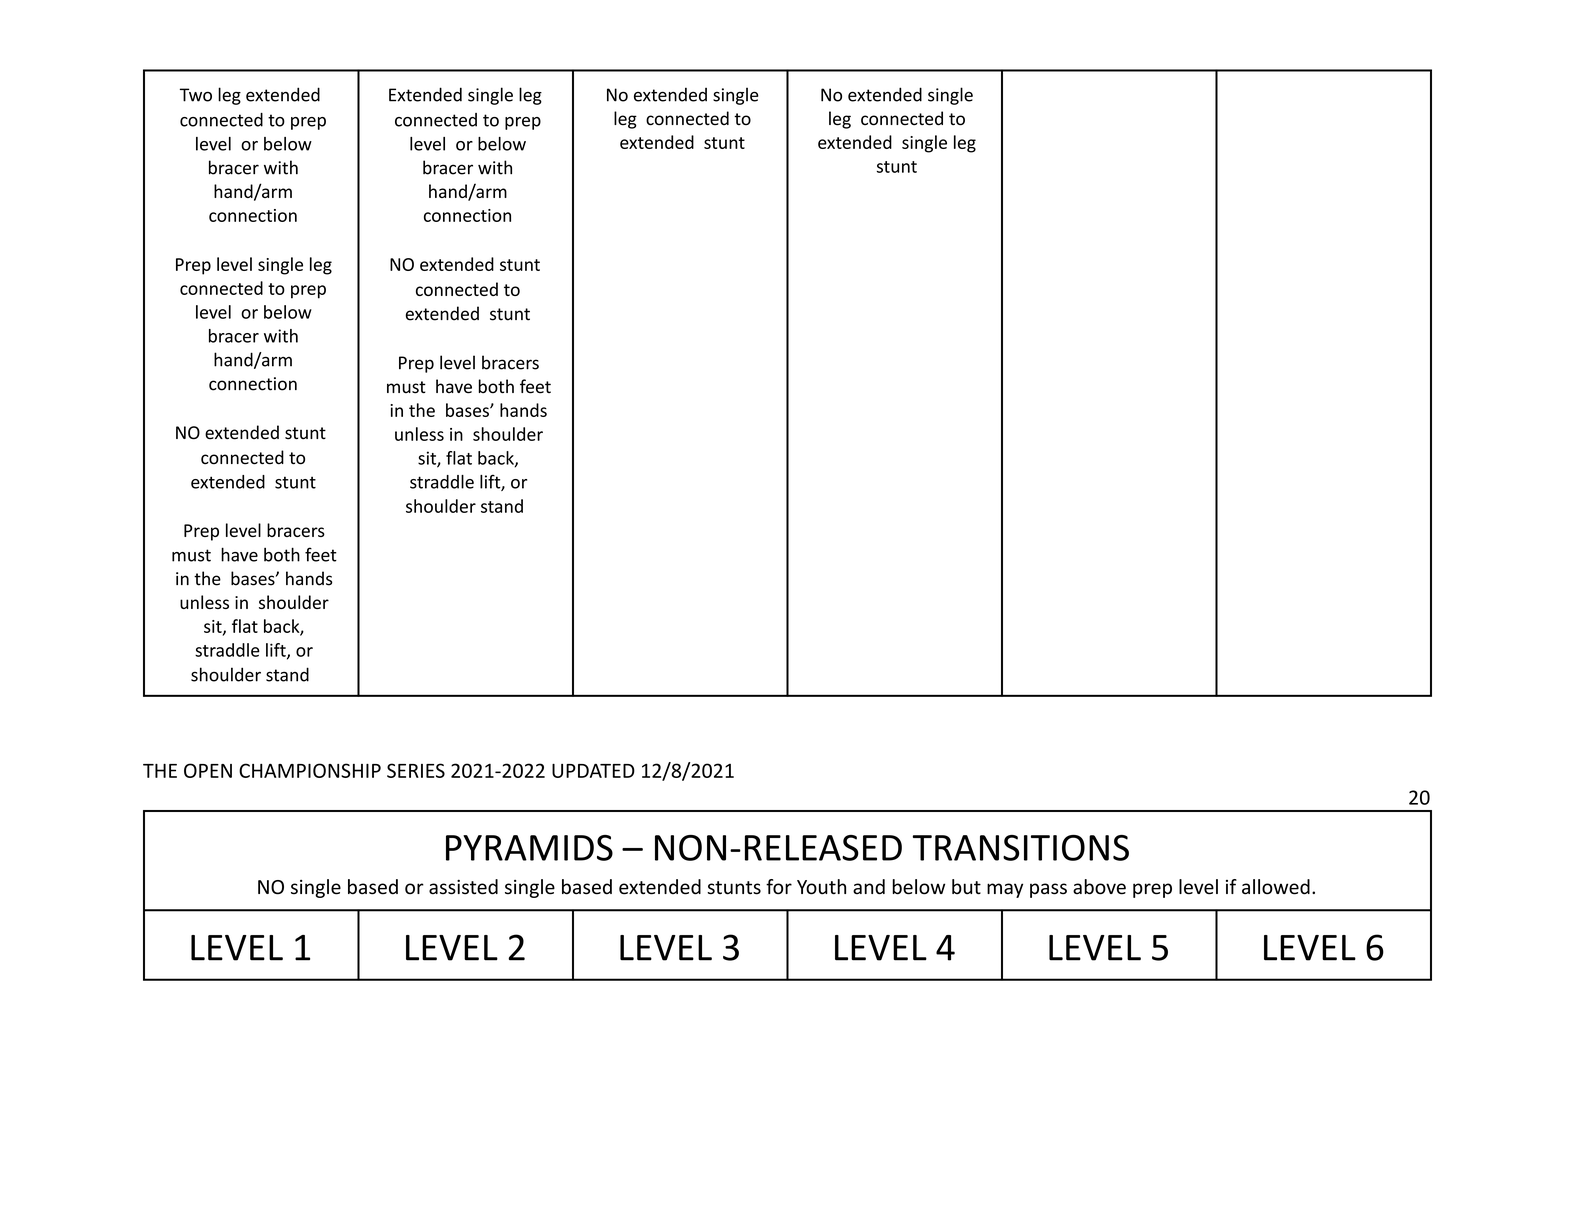 The image size is (1573, 1215). What do you see at coordinates (1276, 887) in the document?
I see `allowed` at bounding box center [1276, 887].
